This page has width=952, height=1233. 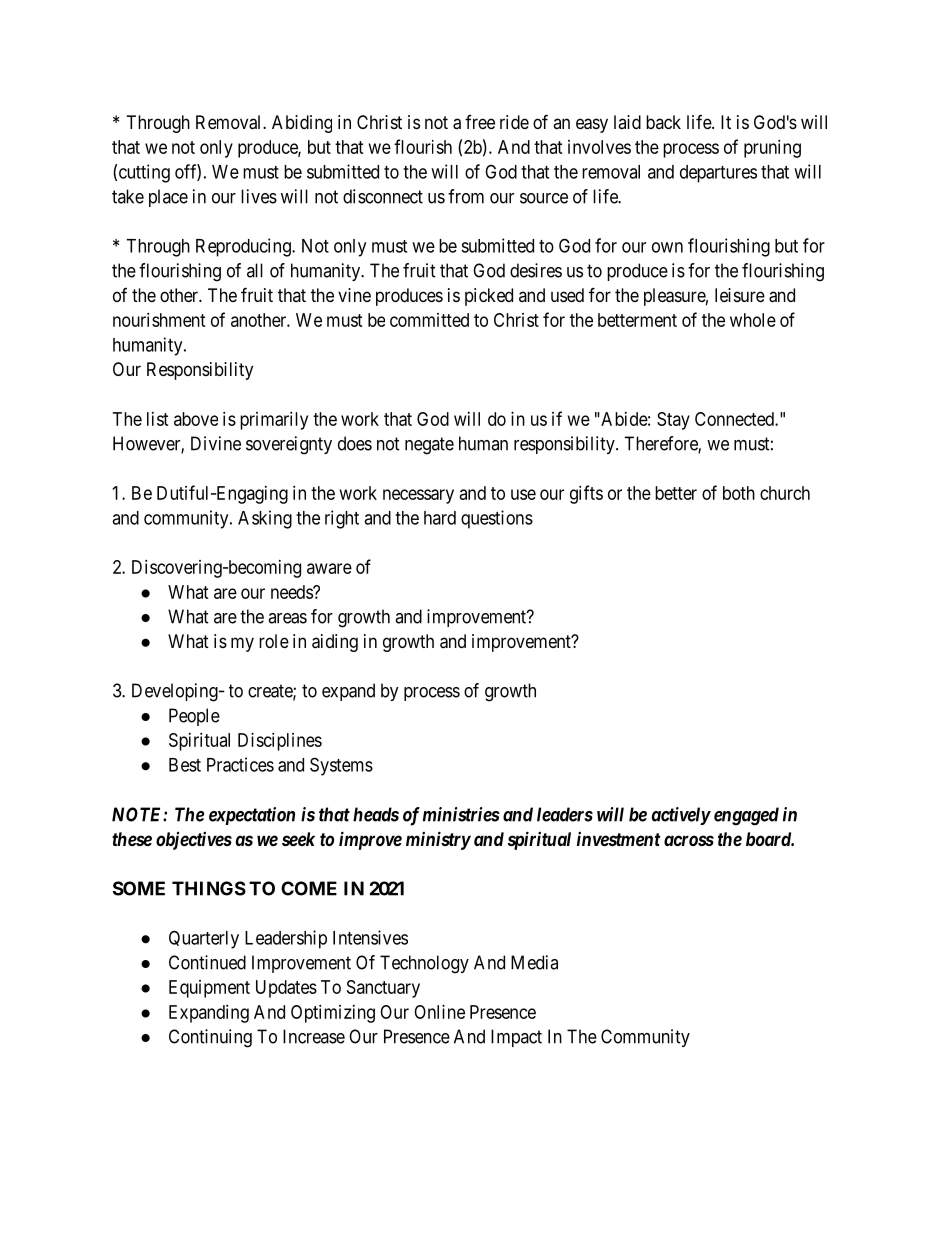 What do you see at coordinates (194, 717) in the page?
I see `People` at bounding box center [194, 717].
